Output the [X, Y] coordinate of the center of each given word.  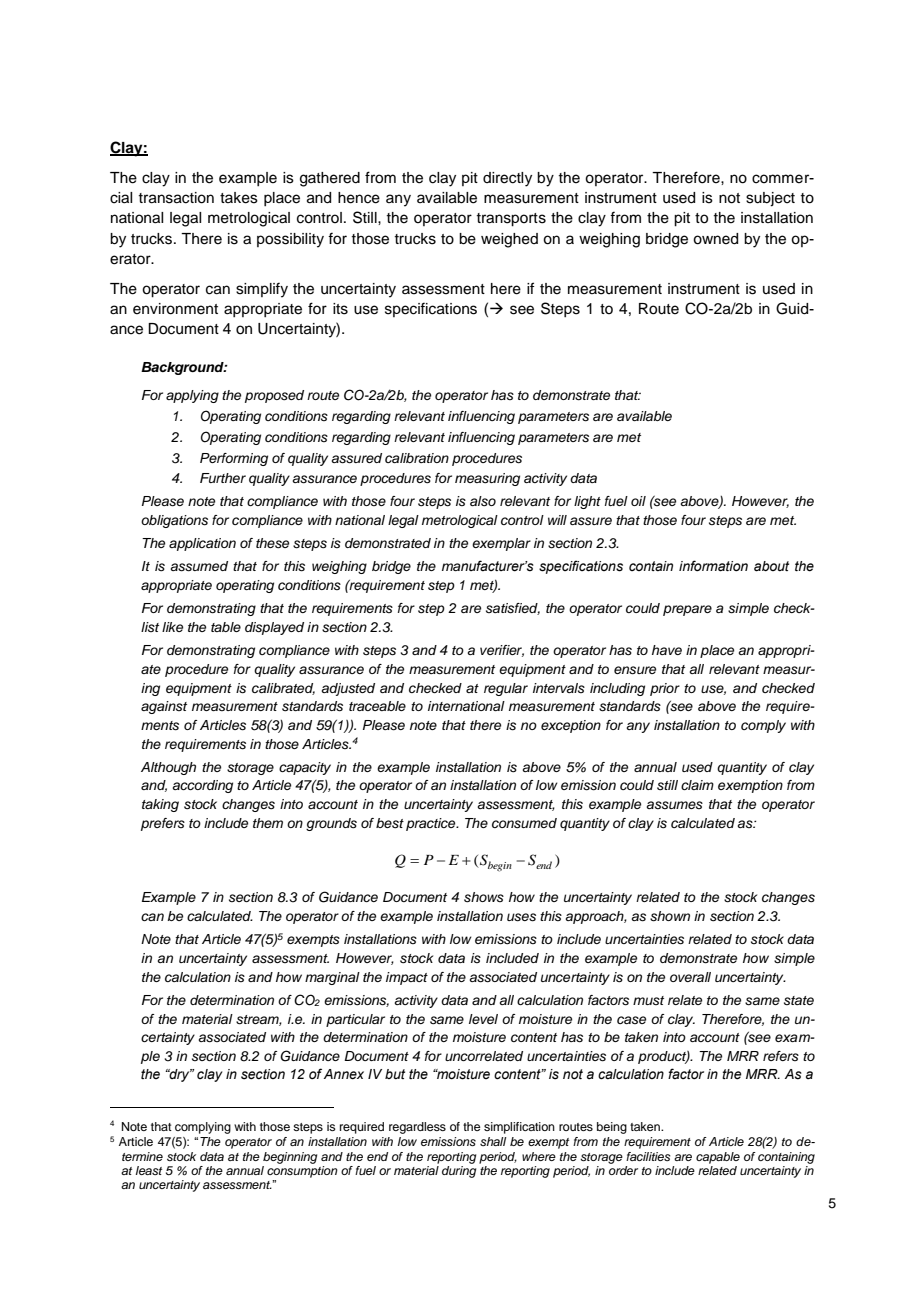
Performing [234, 459]
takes [239, 198]
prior [665, 689]
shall [493, 1141]
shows [484, 897]
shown [670, 916]
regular [506, 689]
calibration [417, 458]
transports [511, 220]
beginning [290, 1158]
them [268, 823]
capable [718, 1158]
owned [715, 239]
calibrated [283, 689]
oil [638, 501]
